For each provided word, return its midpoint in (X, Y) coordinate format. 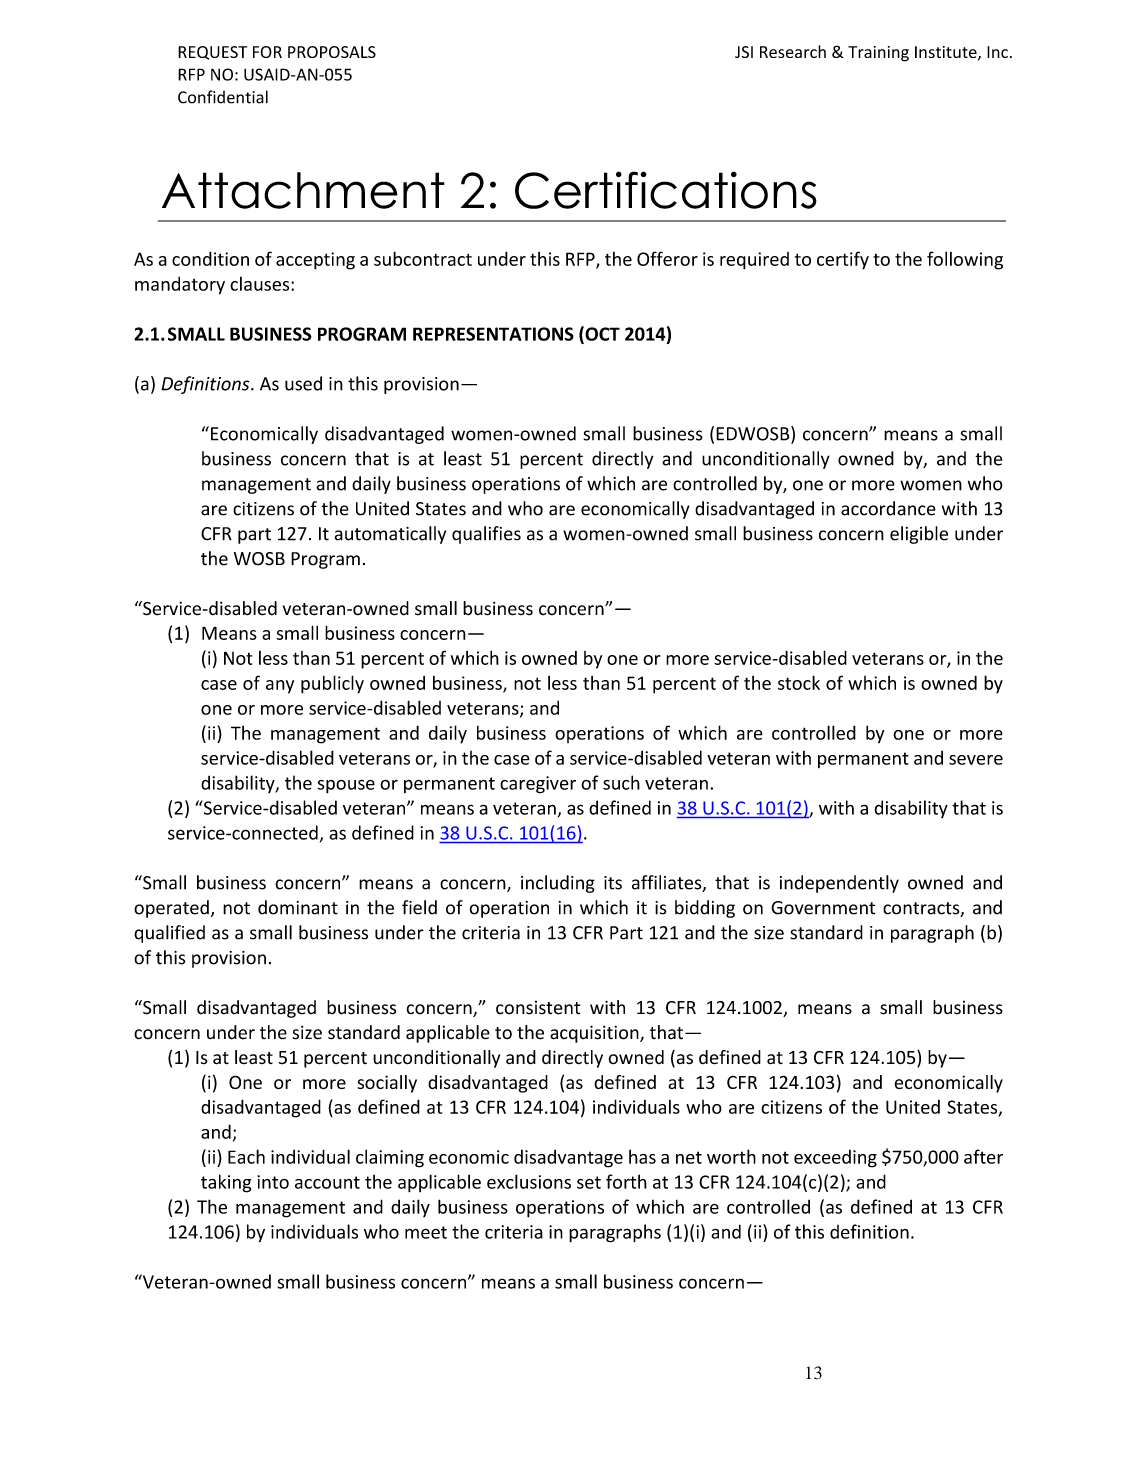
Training (878, 54)
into (273, 1182)
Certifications (666, 190)
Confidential (223, 97)
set (589, 1182)
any (280, 687)
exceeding (835, 1158)
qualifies (486, 535)
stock (799, 682)
